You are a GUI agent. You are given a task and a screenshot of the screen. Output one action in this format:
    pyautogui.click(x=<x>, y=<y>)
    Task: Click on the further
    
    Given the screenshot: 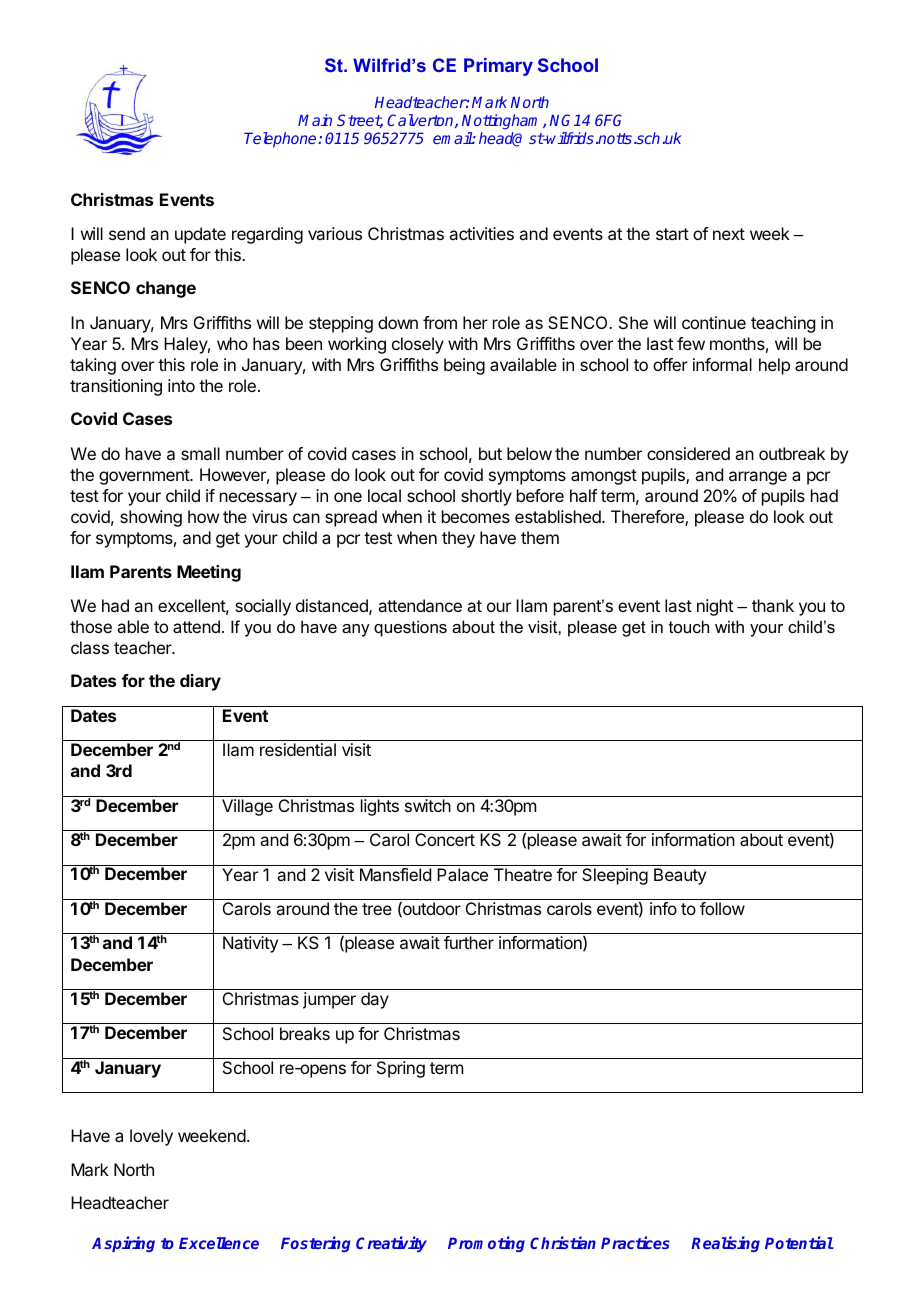 What is the action you would take?
    pyautogui.click(x=469, y=942)
